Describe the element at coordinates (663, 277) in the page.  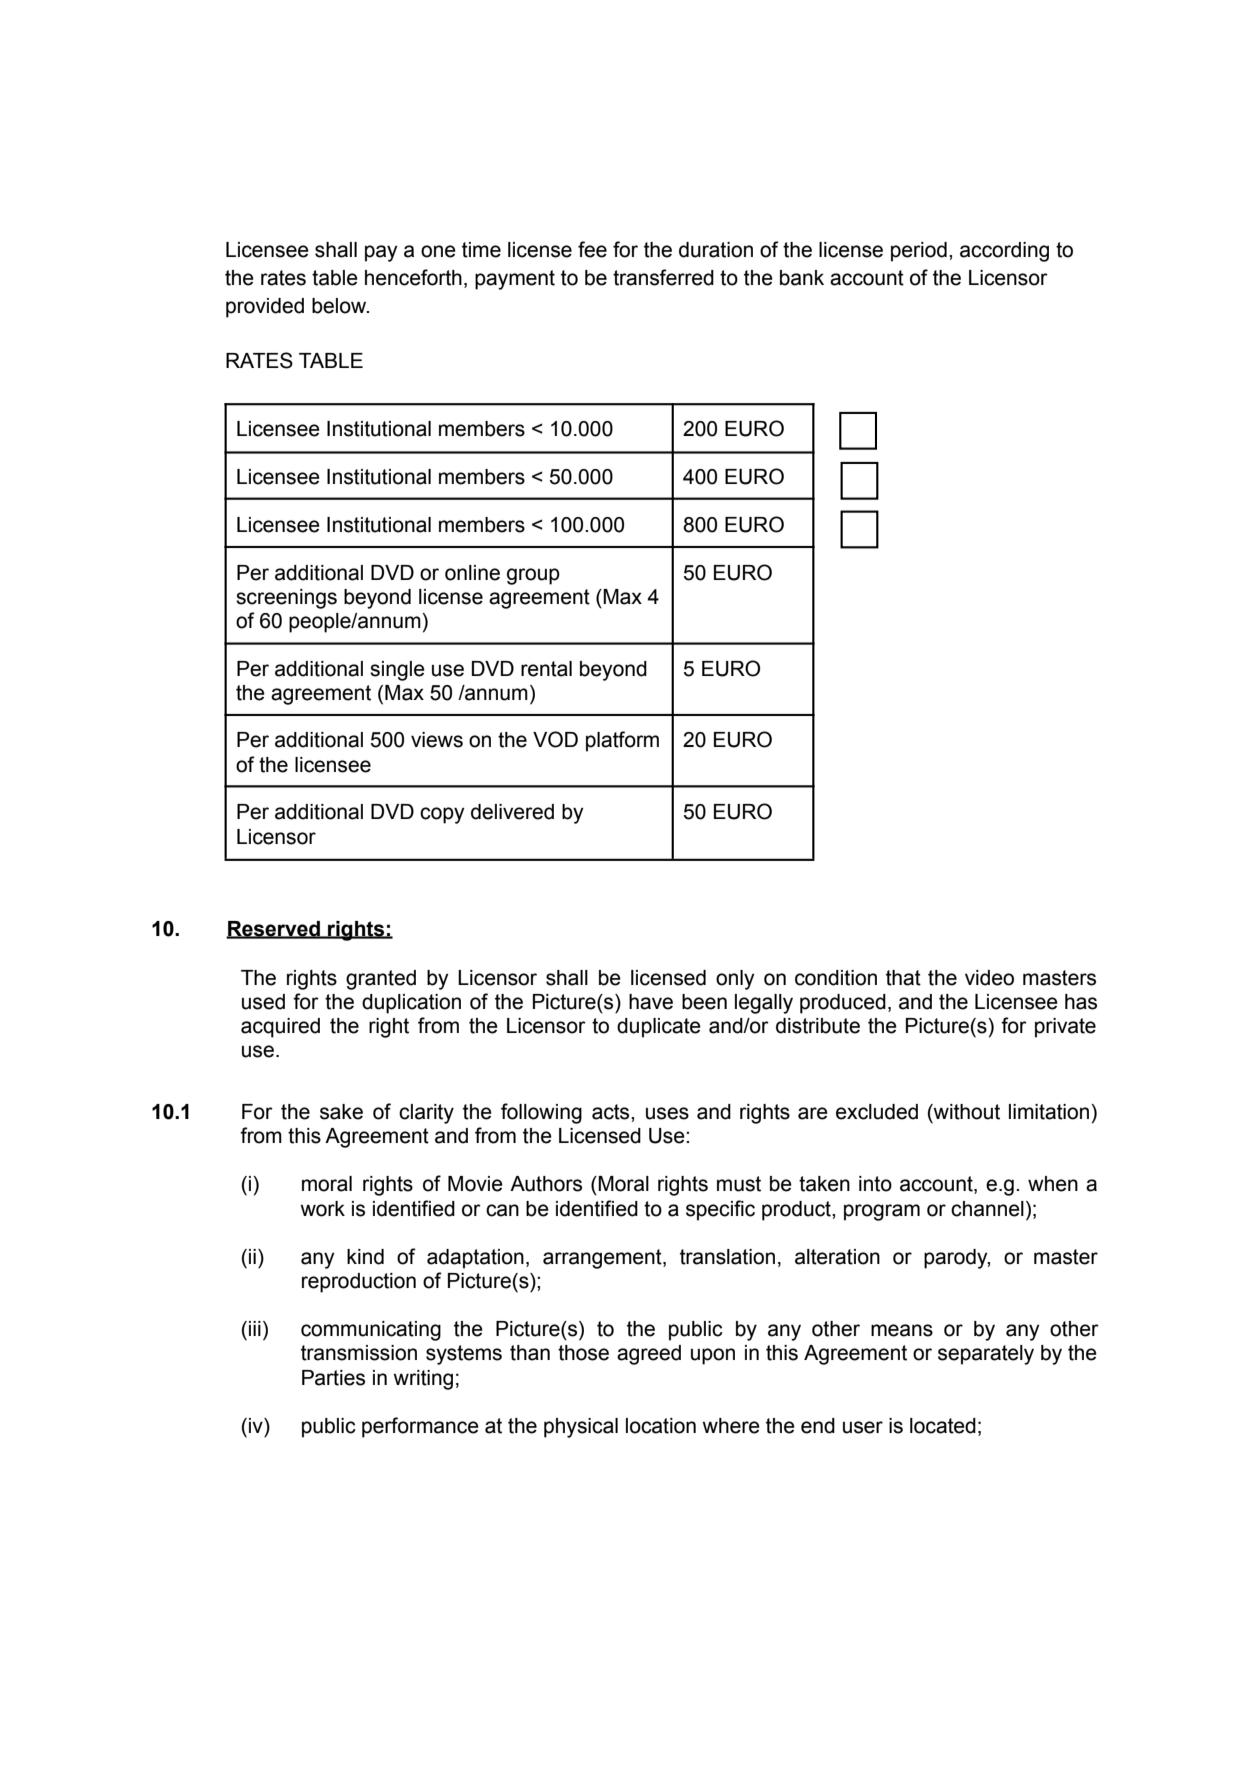
I see `transferred` at that location.
